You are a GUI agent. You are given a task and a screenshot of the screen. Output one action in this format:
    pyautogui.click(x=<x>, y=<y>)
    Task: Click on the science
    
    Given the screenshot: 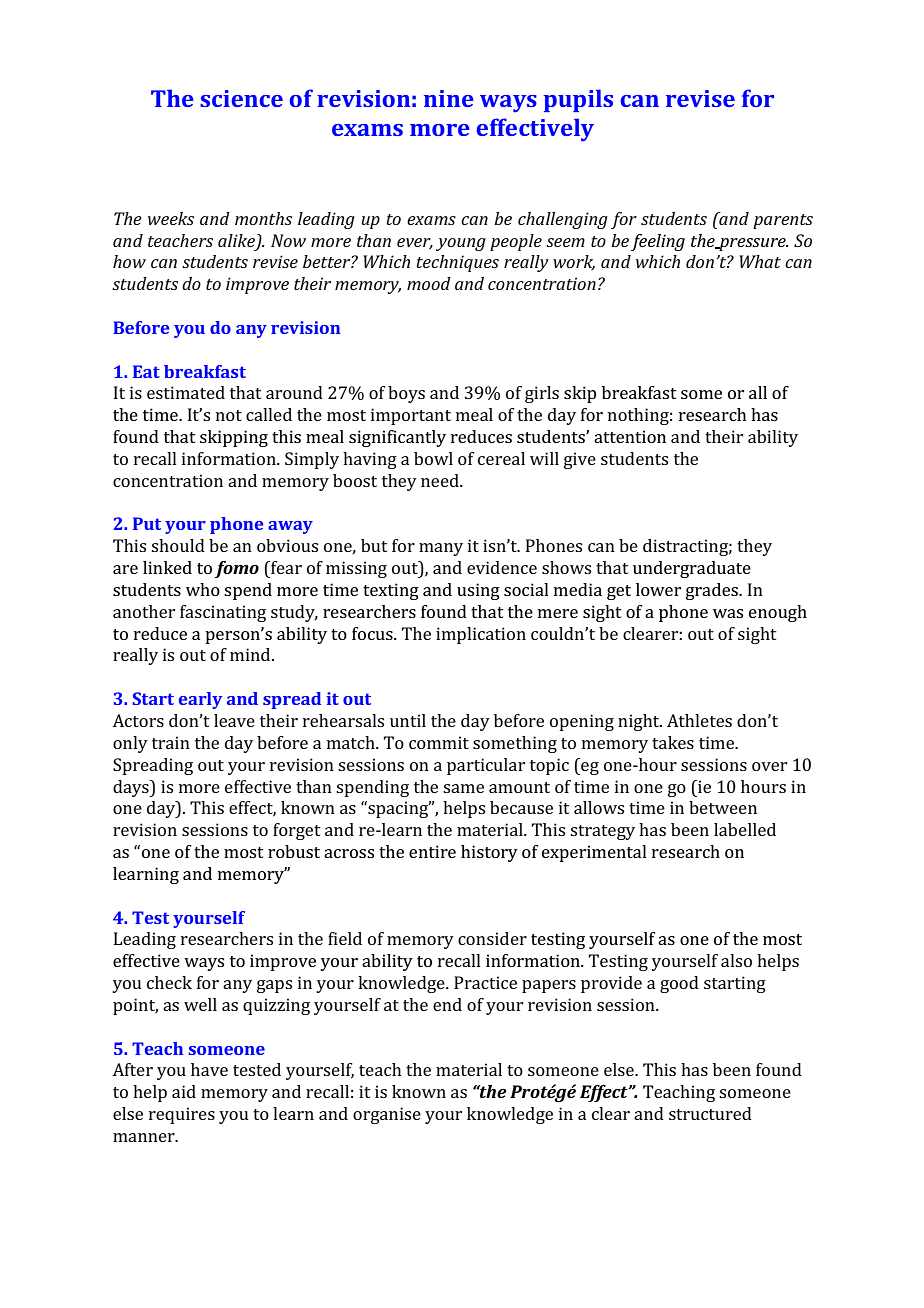 What is the action you would take?
    pyautogui.click(x=241, y=98)
